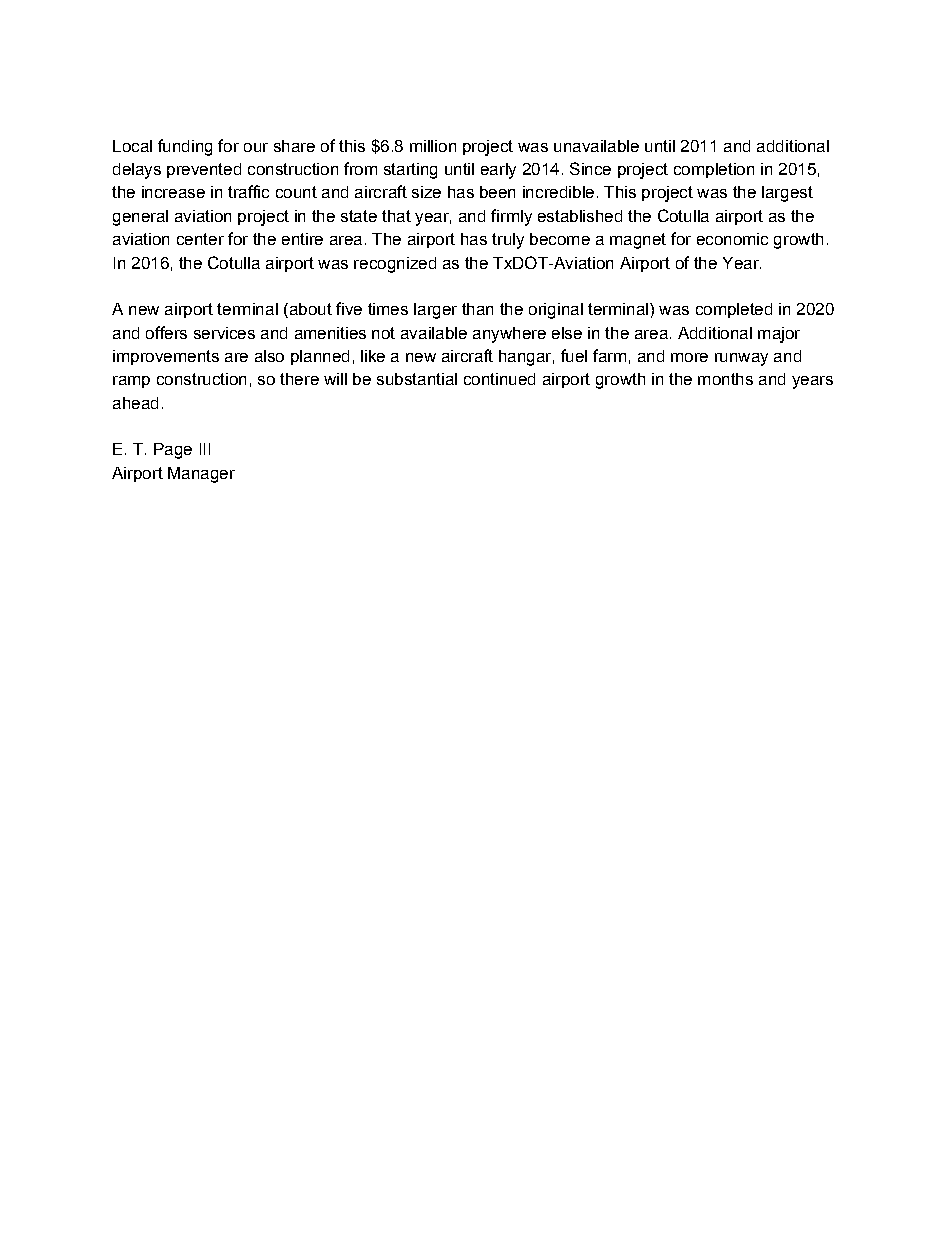 The height and width of the image is (1233, 952). What do you see at coordinates (732, 239) in the image?
I see `economic` at bounding box center [732, 239].
